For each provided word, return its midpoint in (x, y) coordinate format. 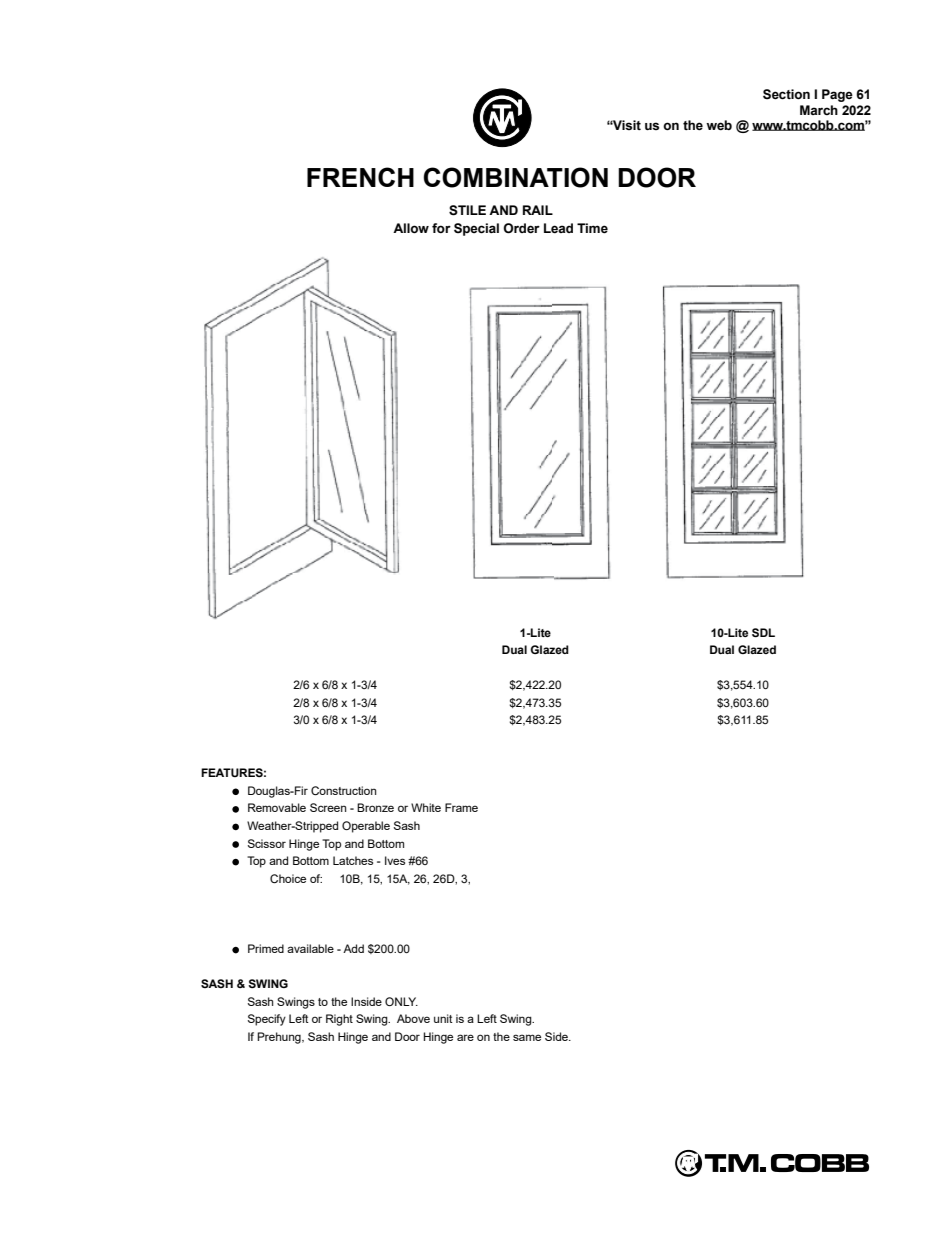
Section (786, 94)
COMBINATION (515, 177)
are (465, 1037)
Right (339, 1020)
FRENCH (360, 177)
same (527, 1037)
